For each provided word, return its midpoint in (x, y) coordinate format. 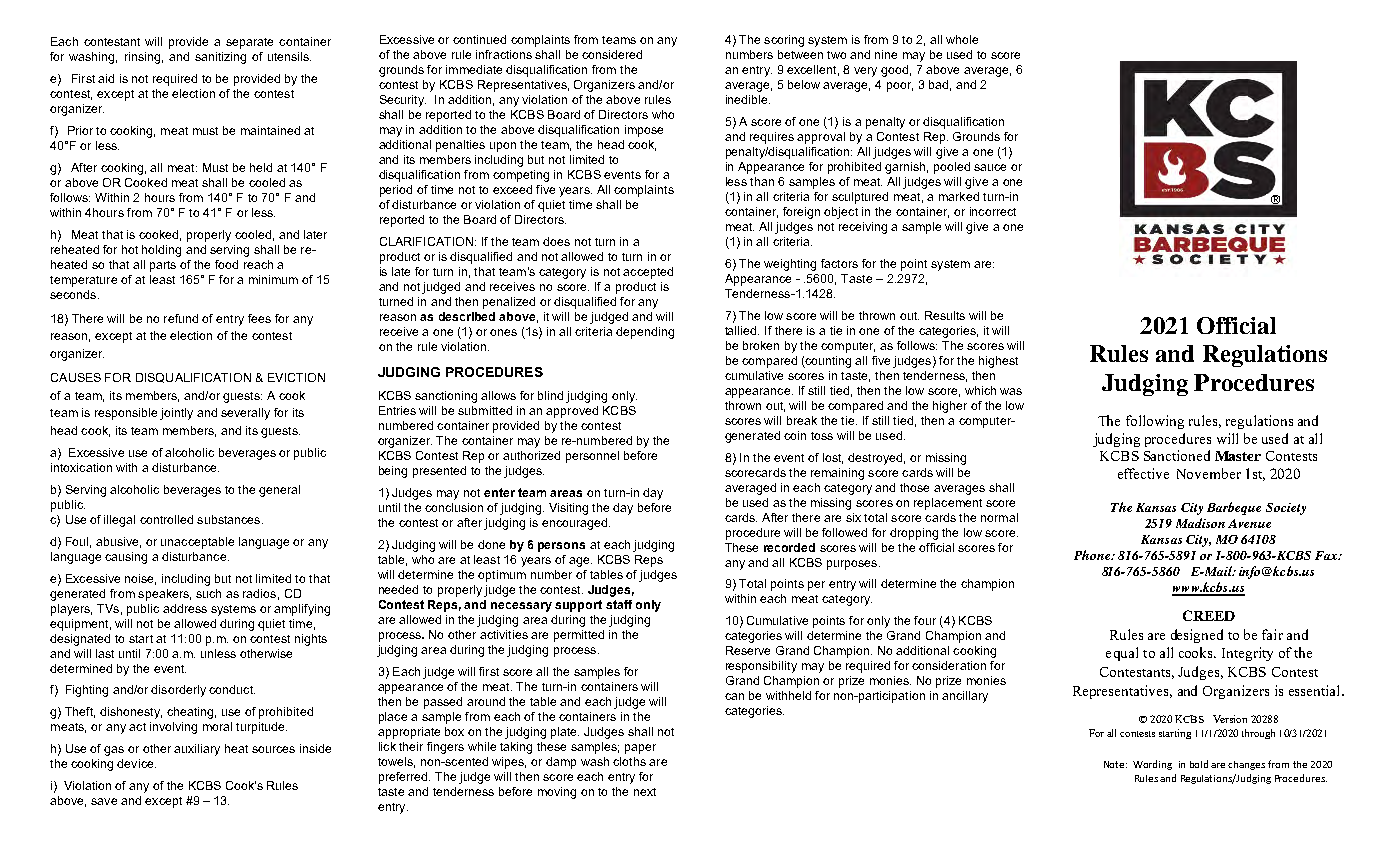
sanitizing (220, 58)
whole (962, 39)
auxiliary (197, 750)
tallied (742, 330)
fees (259, 318)
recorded (789, 547)
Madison (1200, 523)
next (645, 792)
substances (230, 519)
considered (612, 54)
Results (945, 315)
